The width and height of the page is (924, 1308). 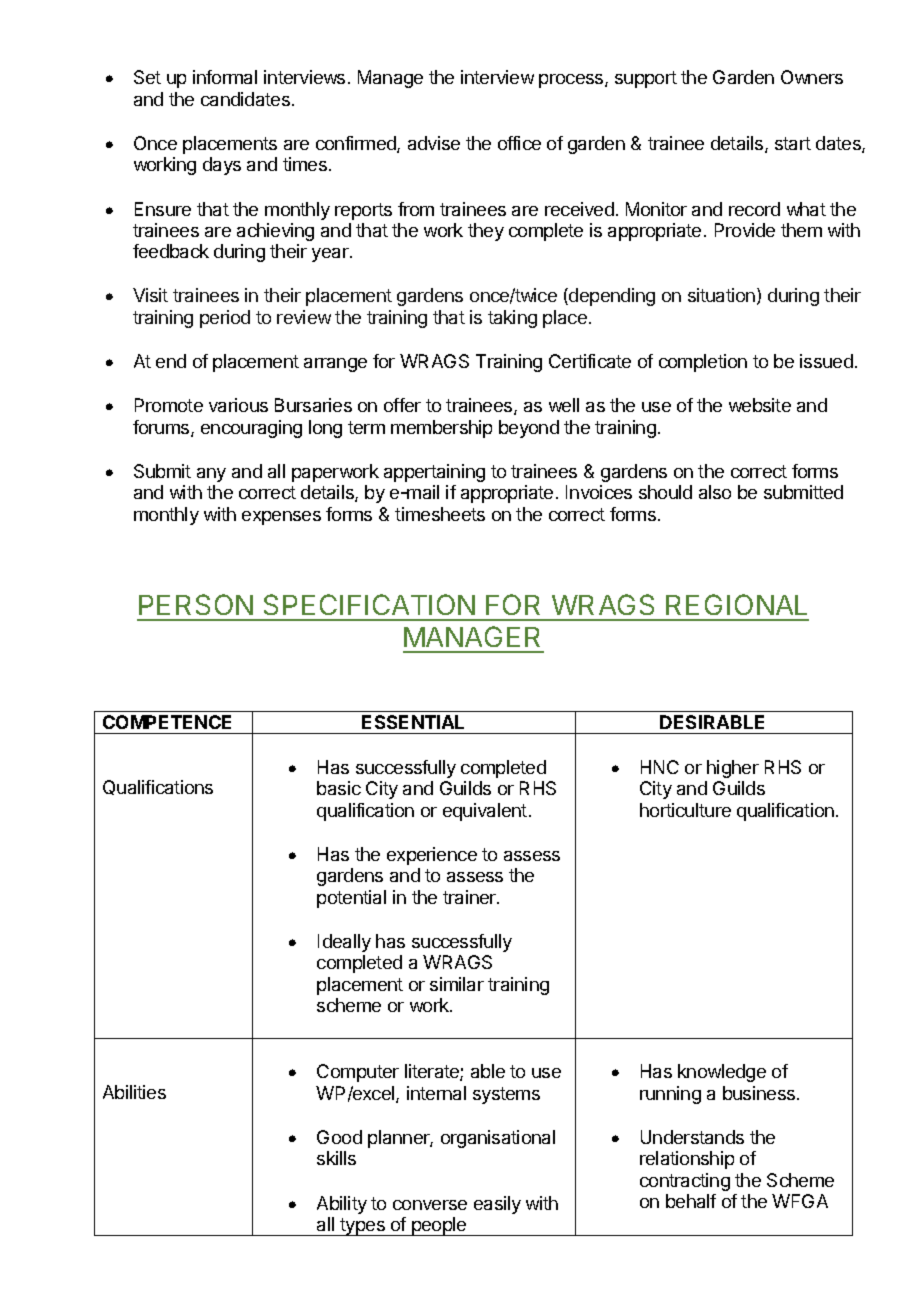 What do you see at coordinates (281, 518) in the page?
I see `expenses` at bounding box center [281, 518].
